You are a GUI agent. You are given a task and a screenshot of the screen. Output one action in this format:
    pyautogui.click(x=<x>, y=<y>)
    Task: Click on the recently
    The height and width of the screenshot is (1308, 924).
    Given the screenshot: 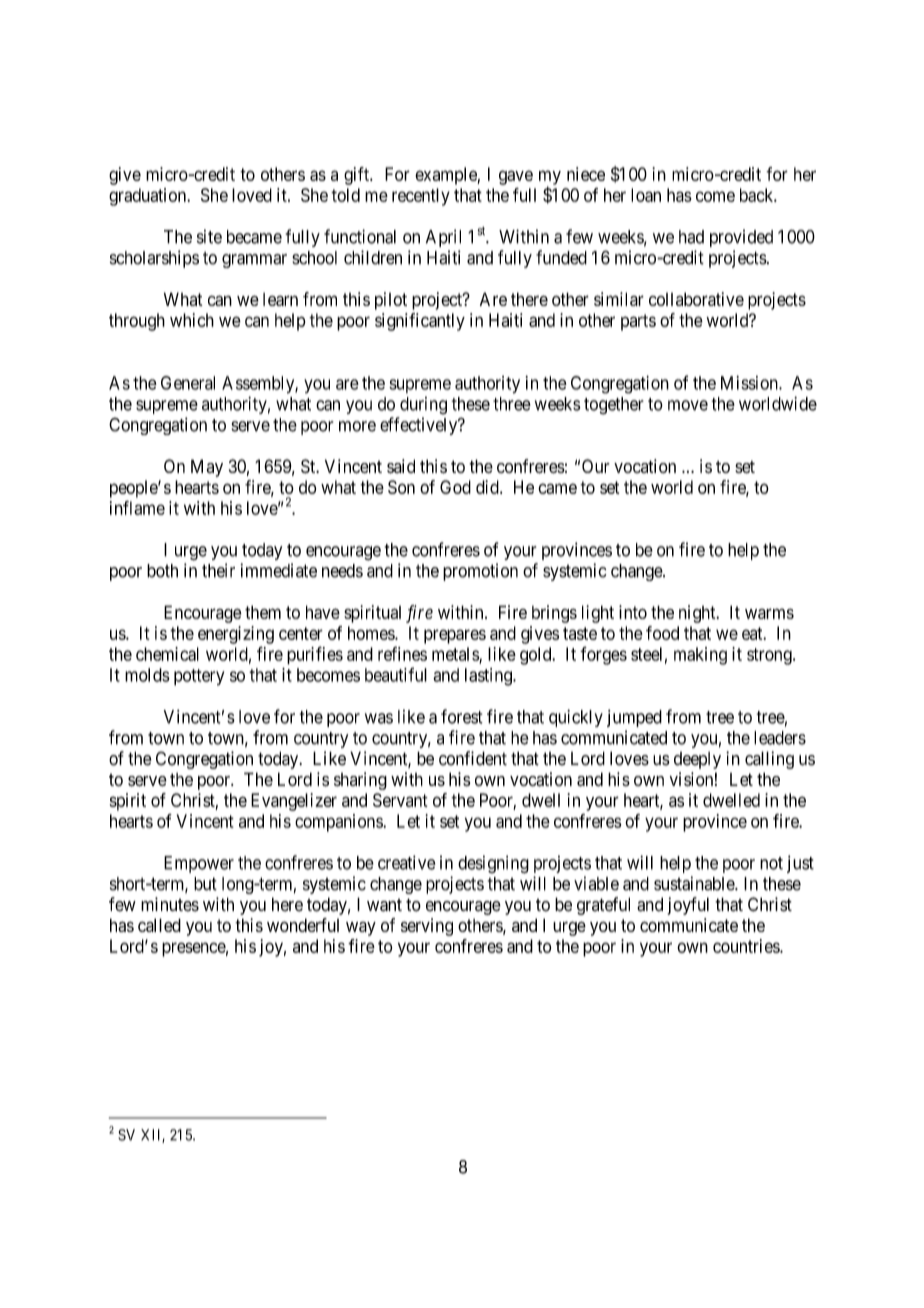 What is the action you would take?
    pyautogui.click(x=421, y=197)
